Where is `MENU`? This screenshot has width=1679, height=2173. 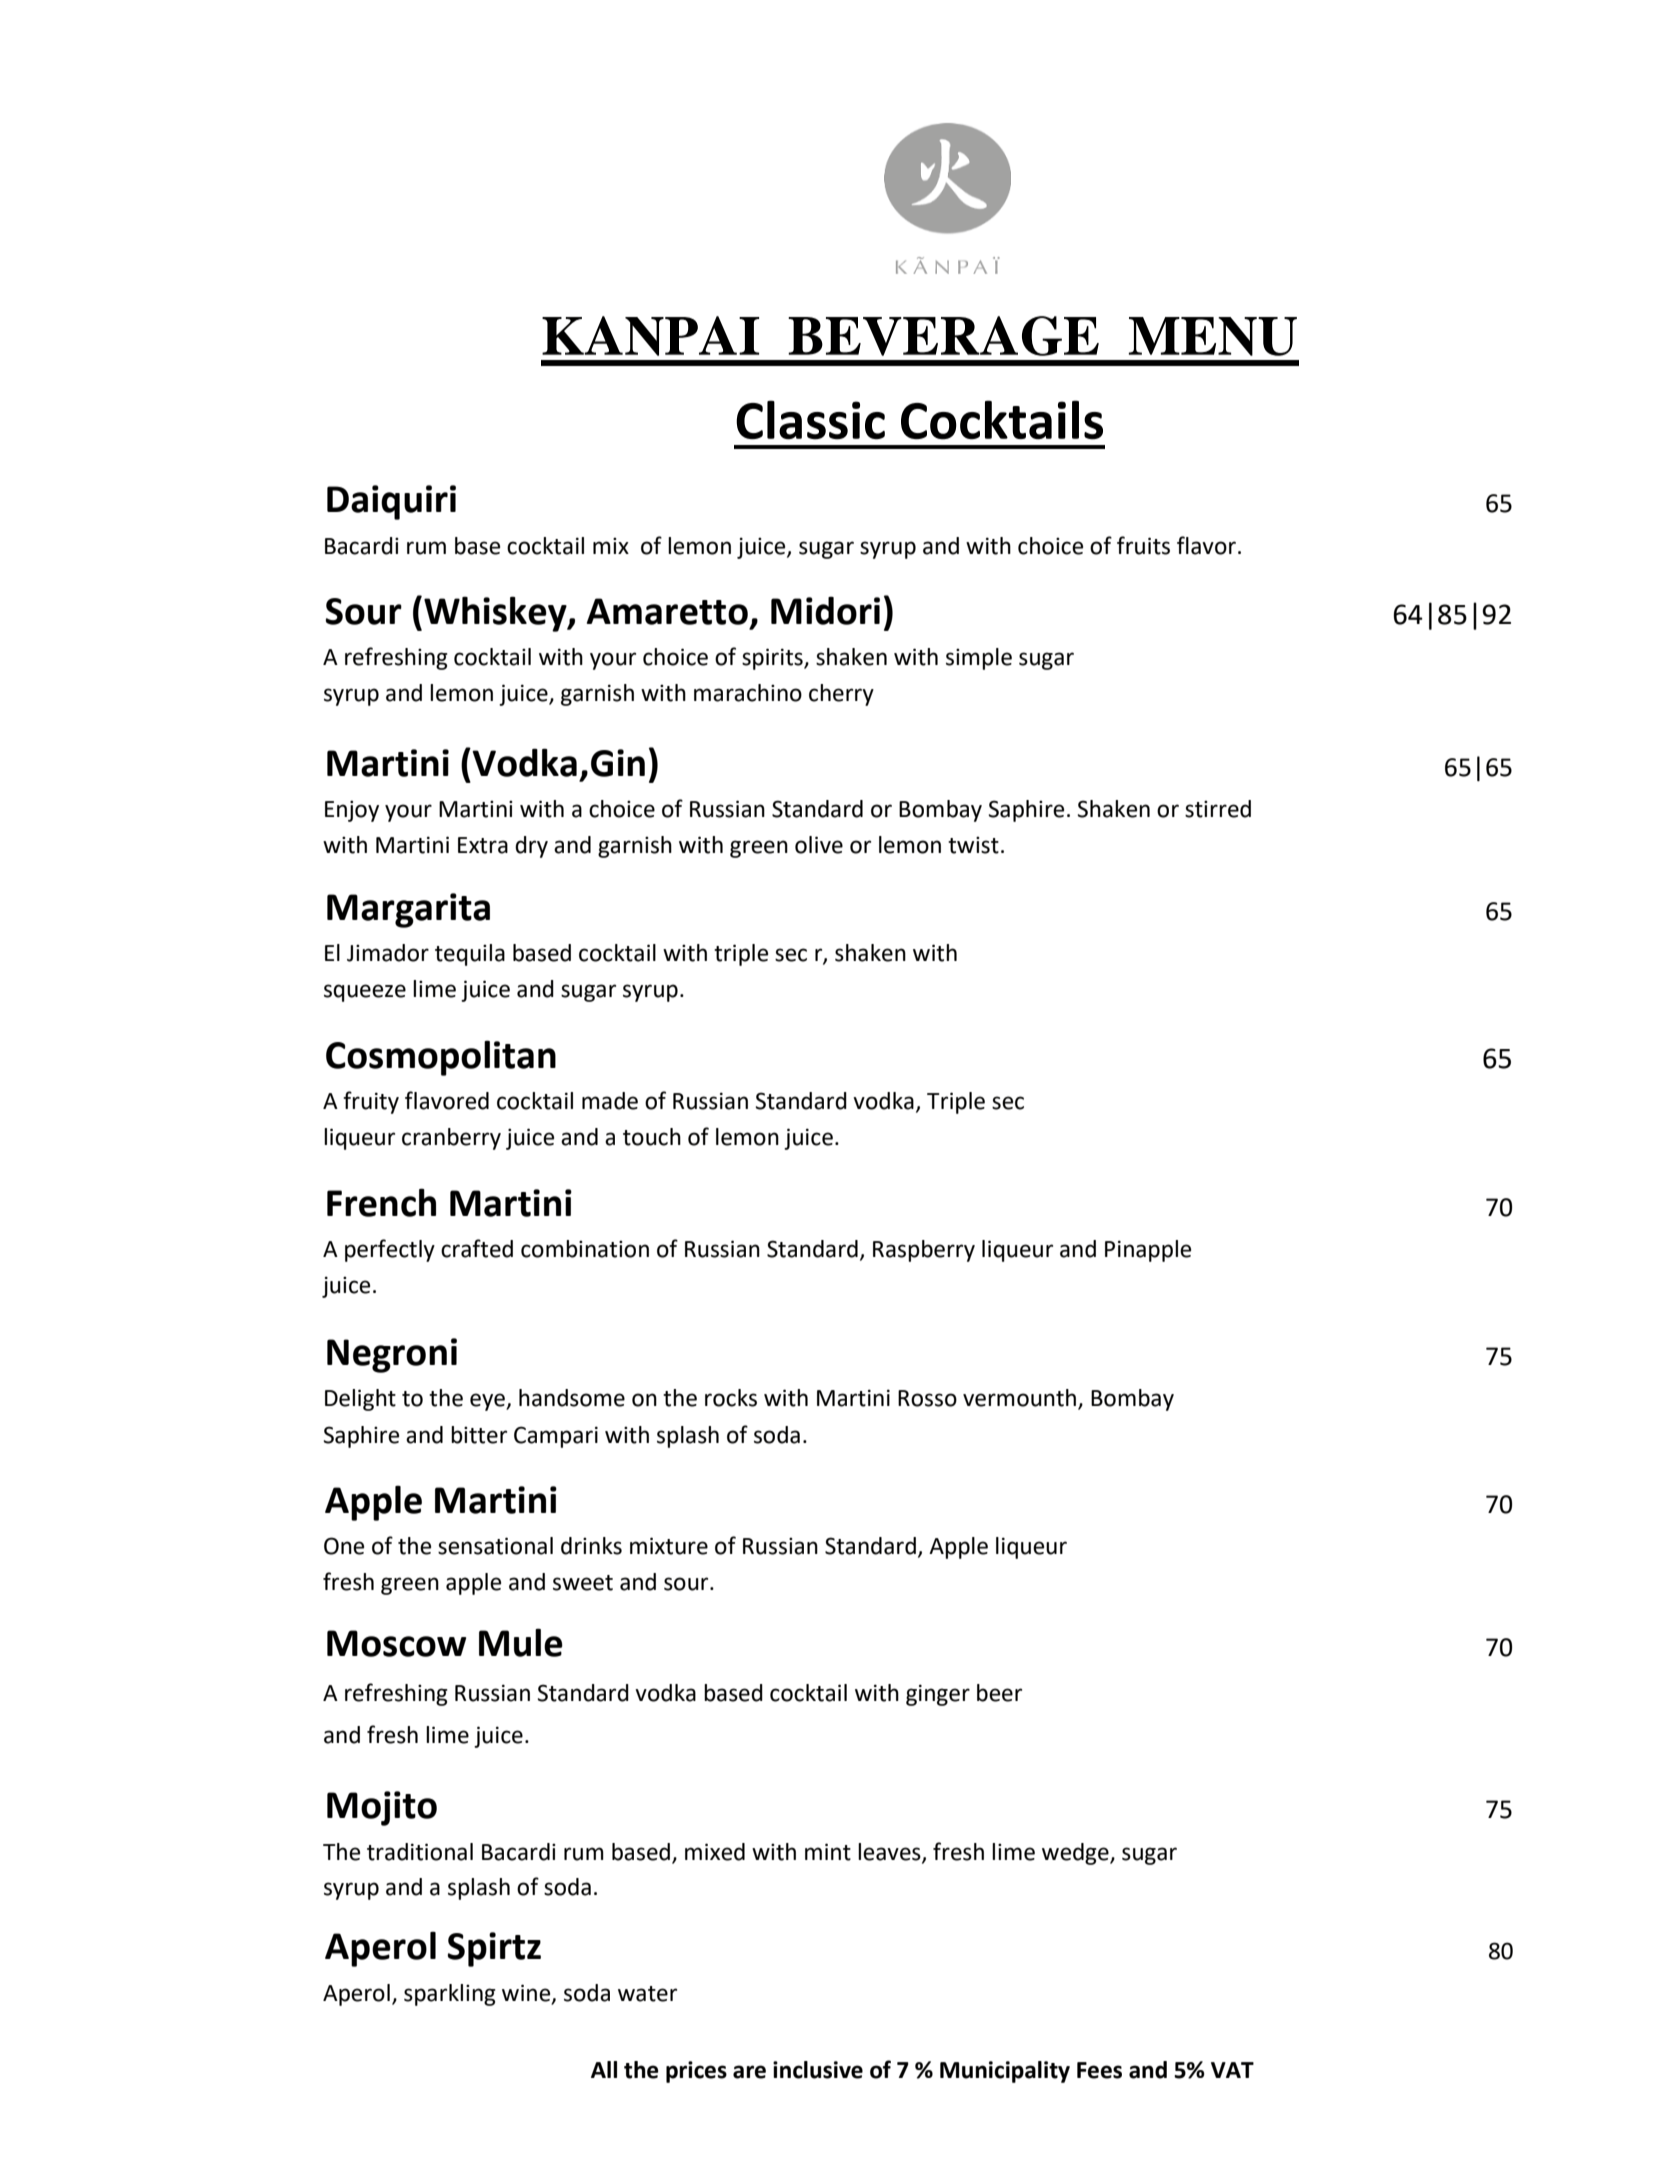 MENU is located at coordinates (1213, 336).
